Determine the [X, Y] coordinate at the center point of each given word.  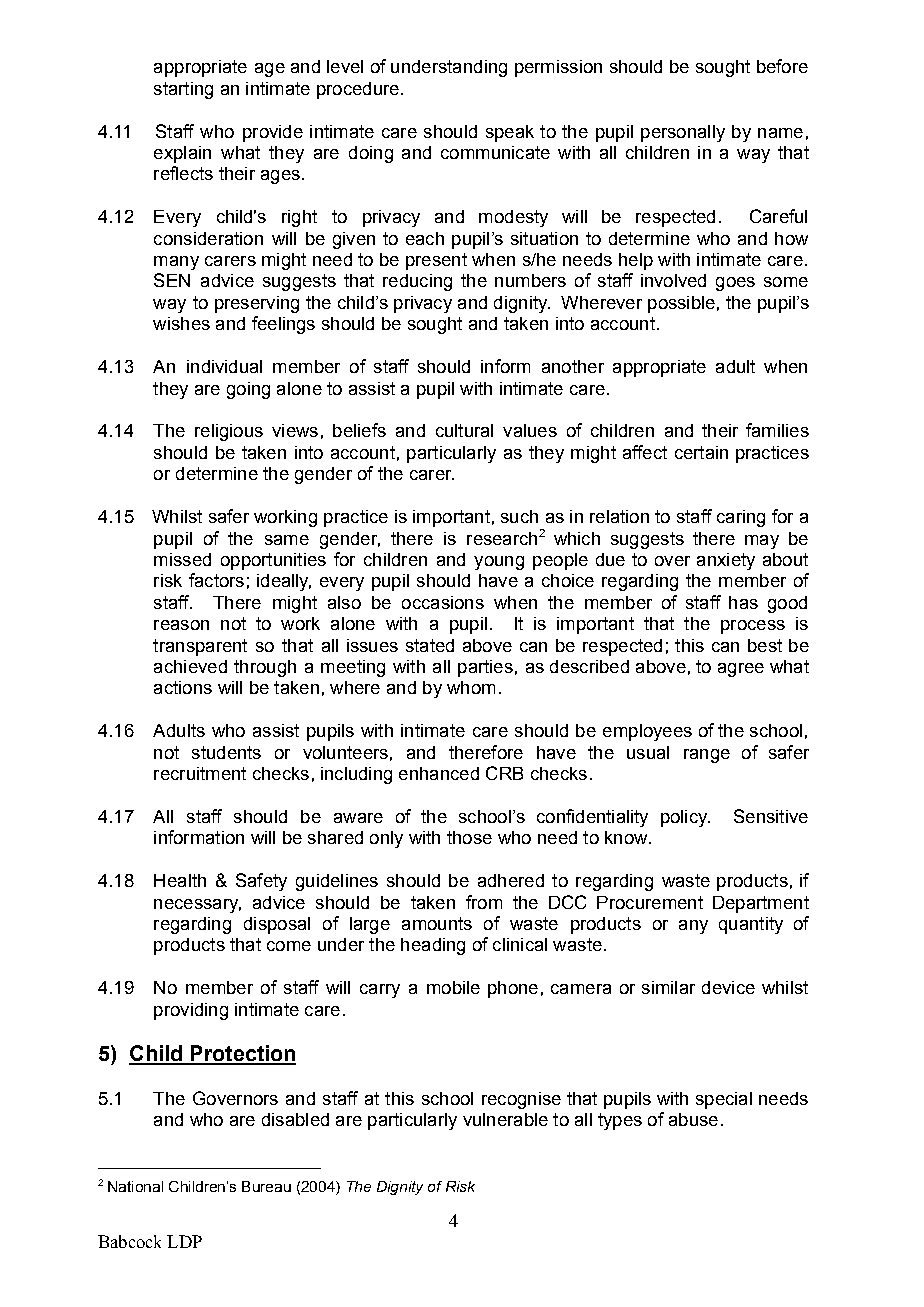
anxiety [726, 561]
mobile [453, 987]
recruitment [200, 773]
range [707, 756]
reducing [417, 282]
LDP [184, 1241]
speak [510, 133]
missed [182, 559]
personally [683, 133]
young [499, 563]
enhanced [439, 773]
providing [191, 1011]
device [728, 987]
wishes [181, 323]
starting [183, 90]
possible [681, 304]
